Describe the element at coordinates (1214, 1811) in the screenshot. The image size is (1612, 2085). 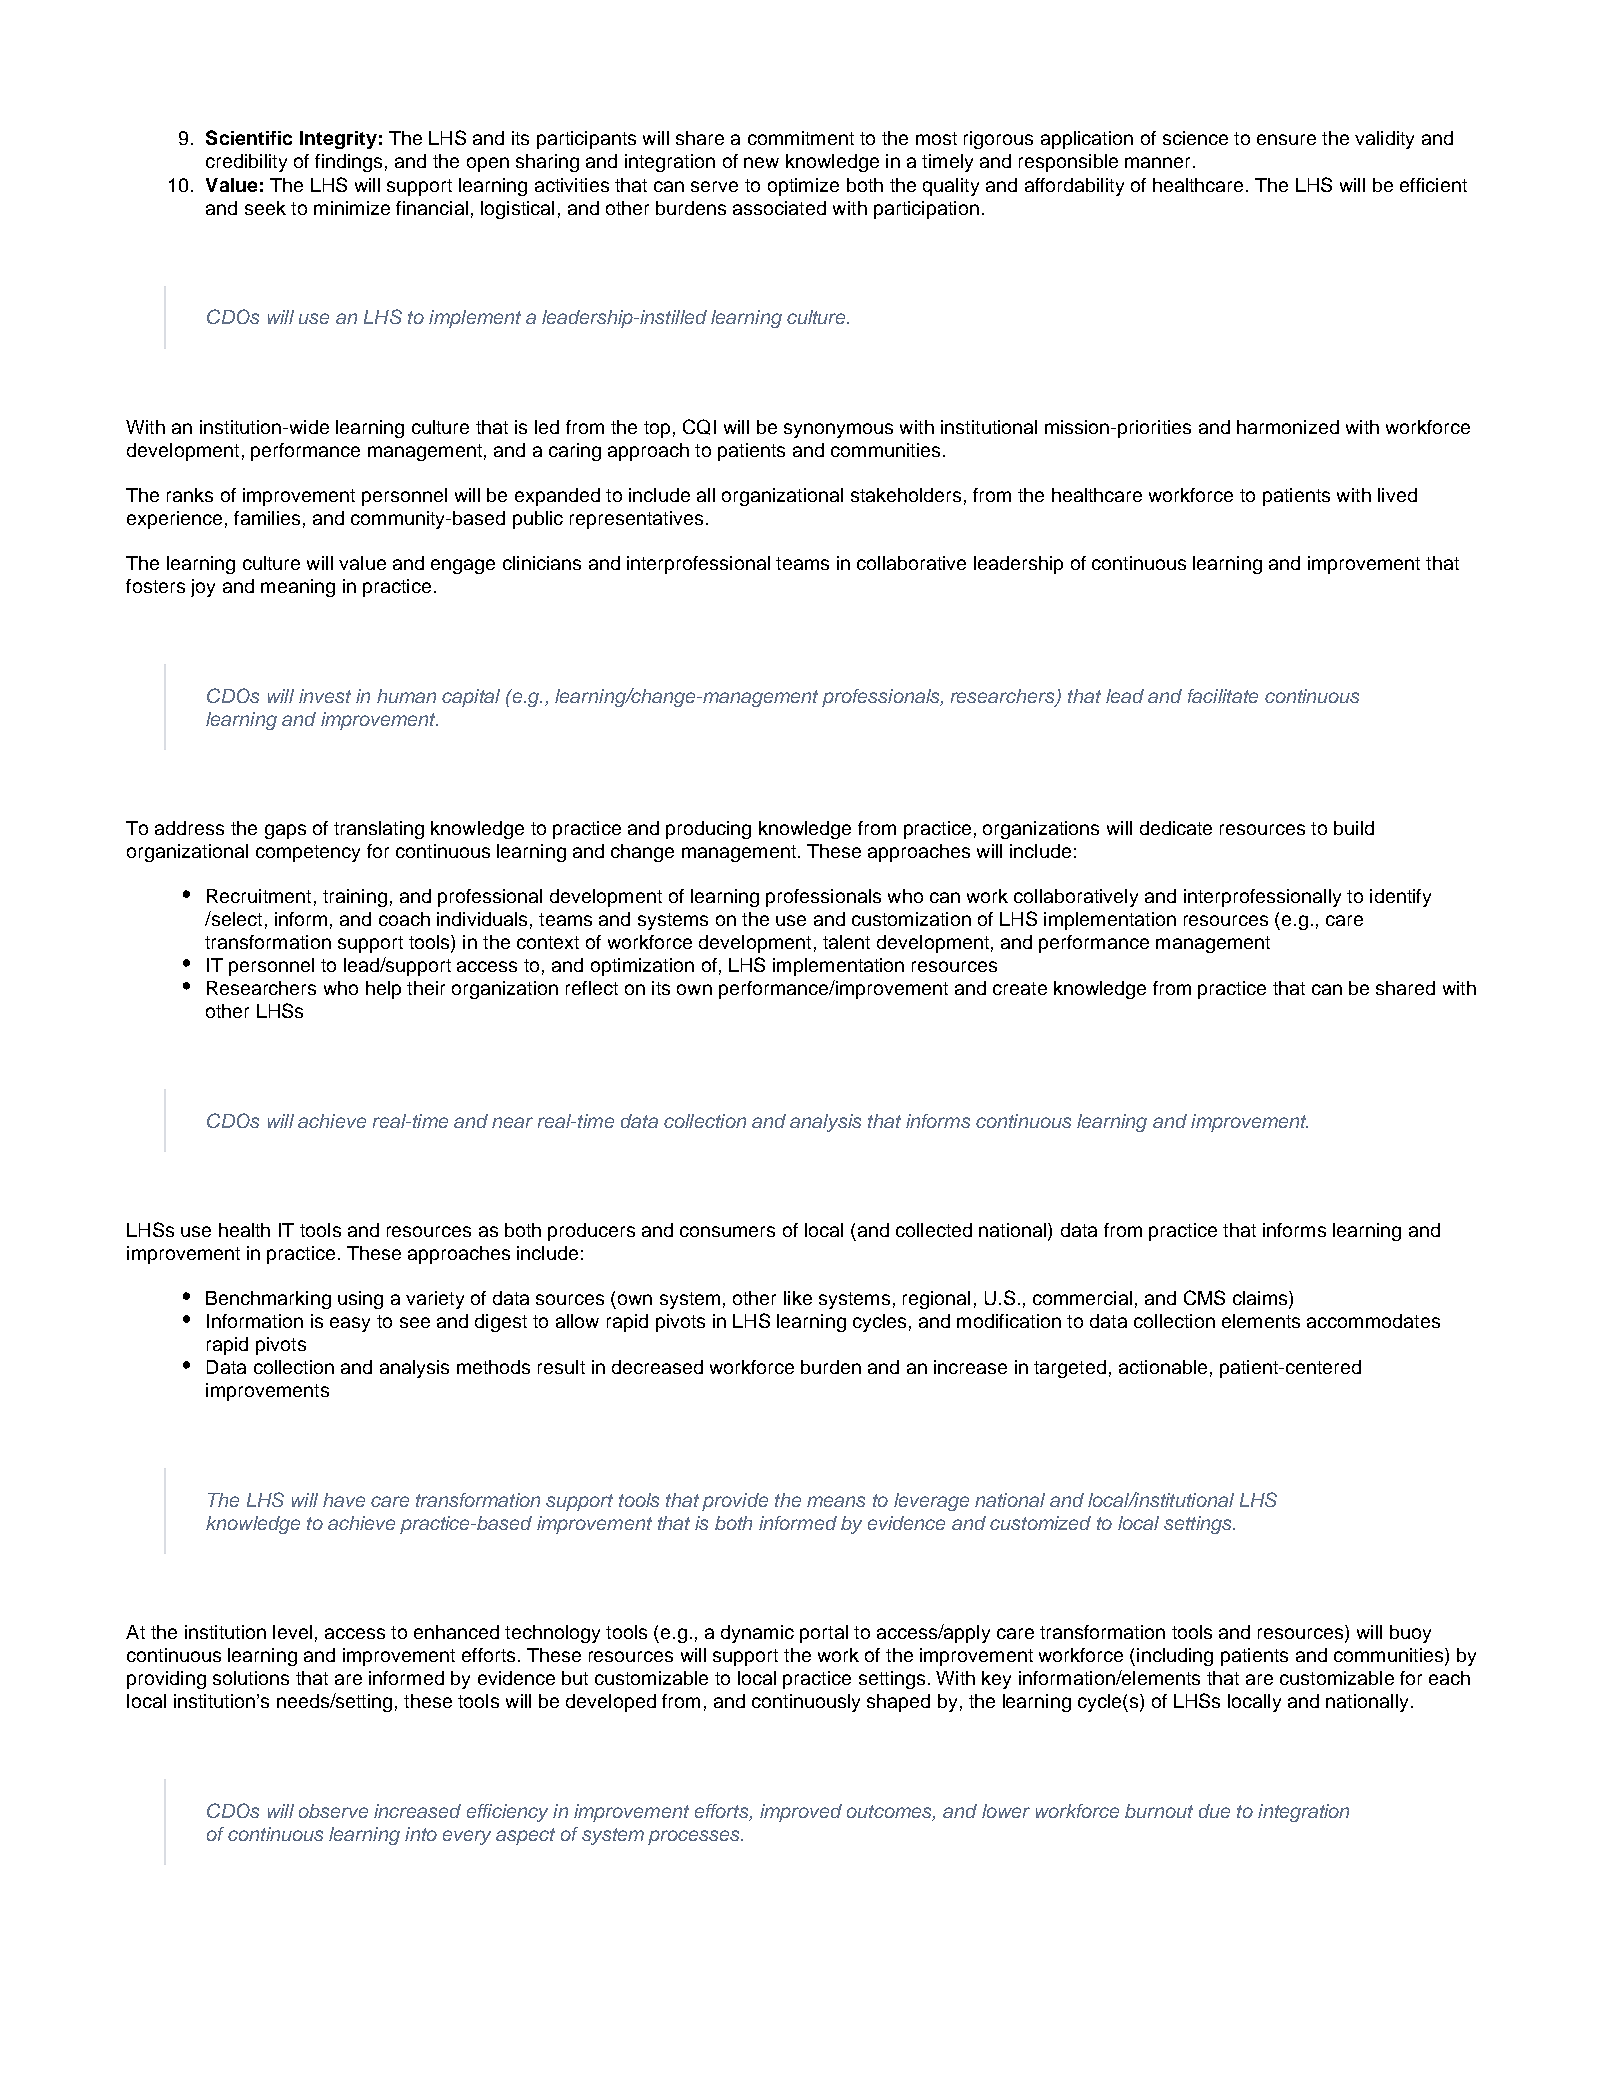
I see `due` at that location.
